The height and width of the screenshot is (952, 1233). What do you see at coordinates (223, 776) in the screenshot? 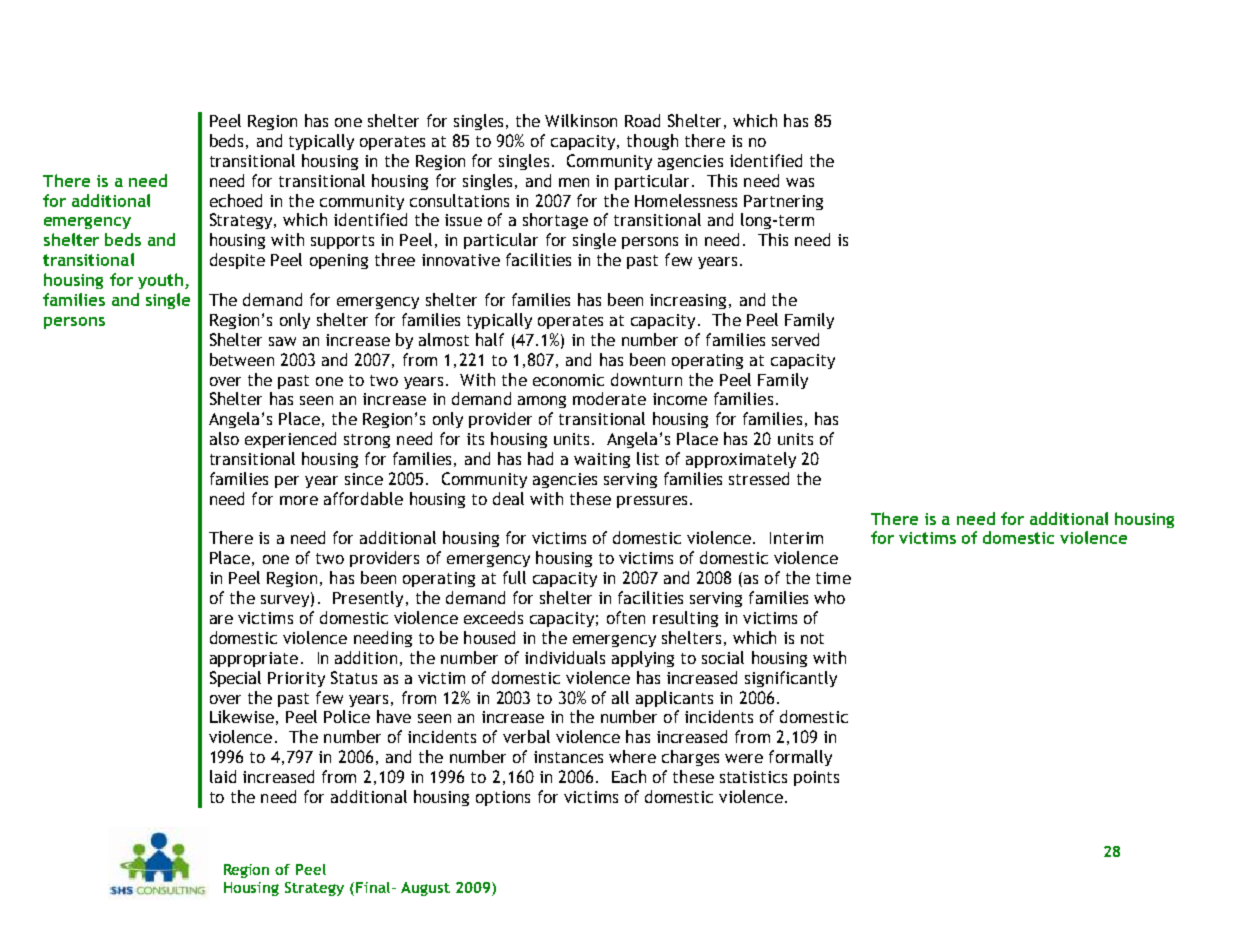
I see `laid` at bounding box center [223, 776].
